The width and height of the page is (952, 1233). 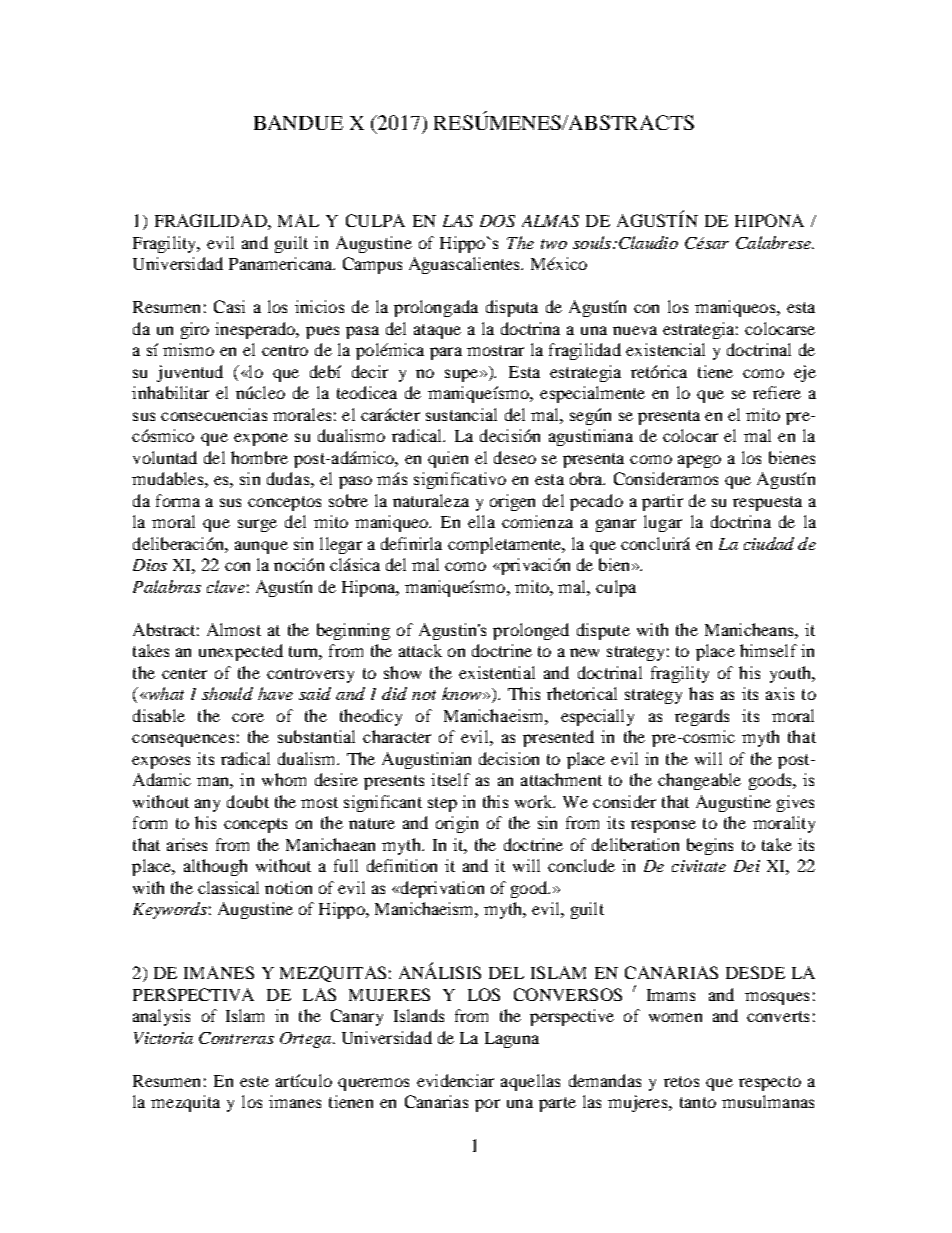 What do you see at coordinates (701, 693) in the page?
I see `has` at bounding box center [701, 693].
